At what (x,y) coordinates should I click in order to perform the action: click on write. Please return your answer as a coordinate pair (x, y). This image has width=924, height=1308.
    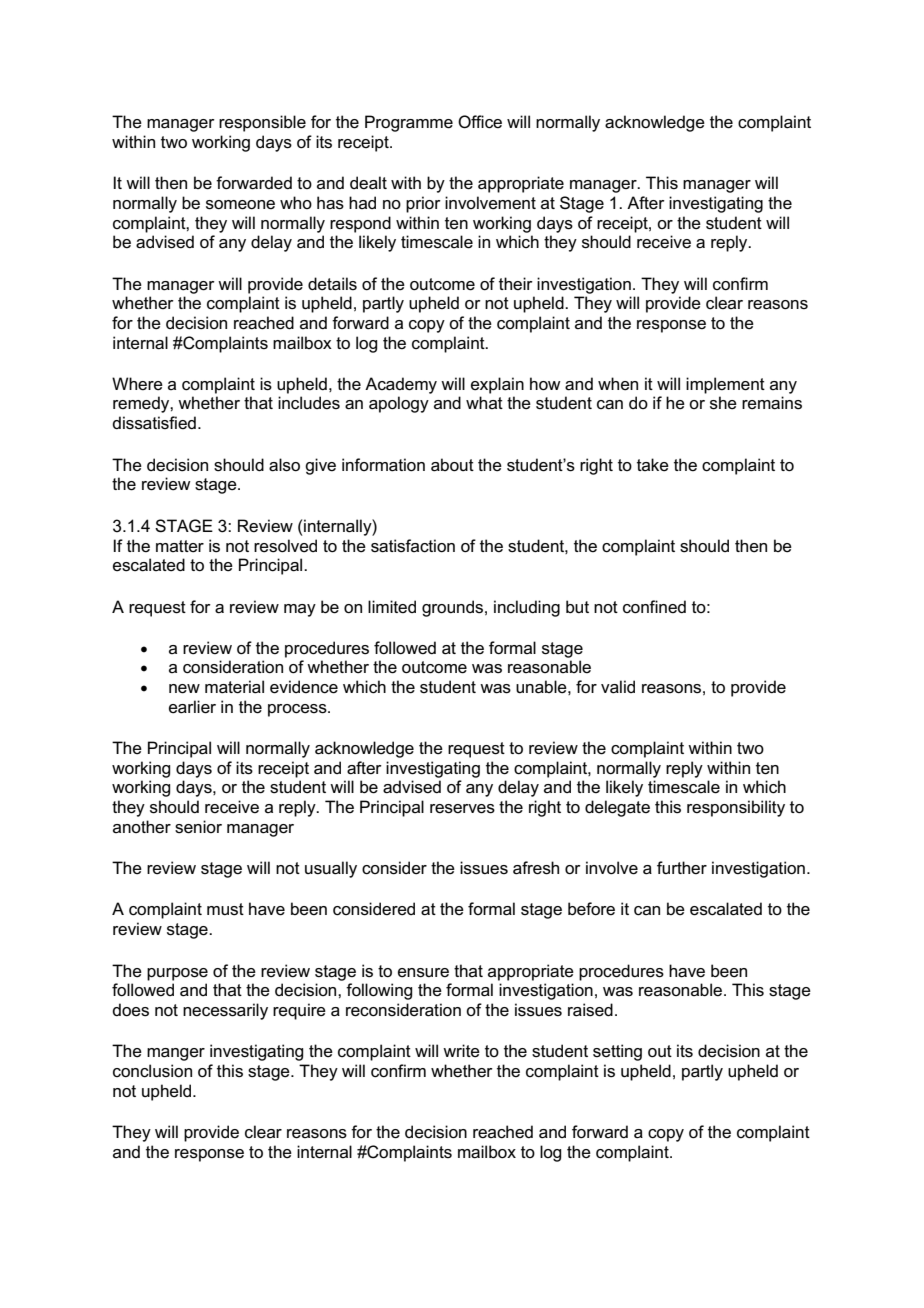
    Looking at the image, I should click on (461, 1051).
